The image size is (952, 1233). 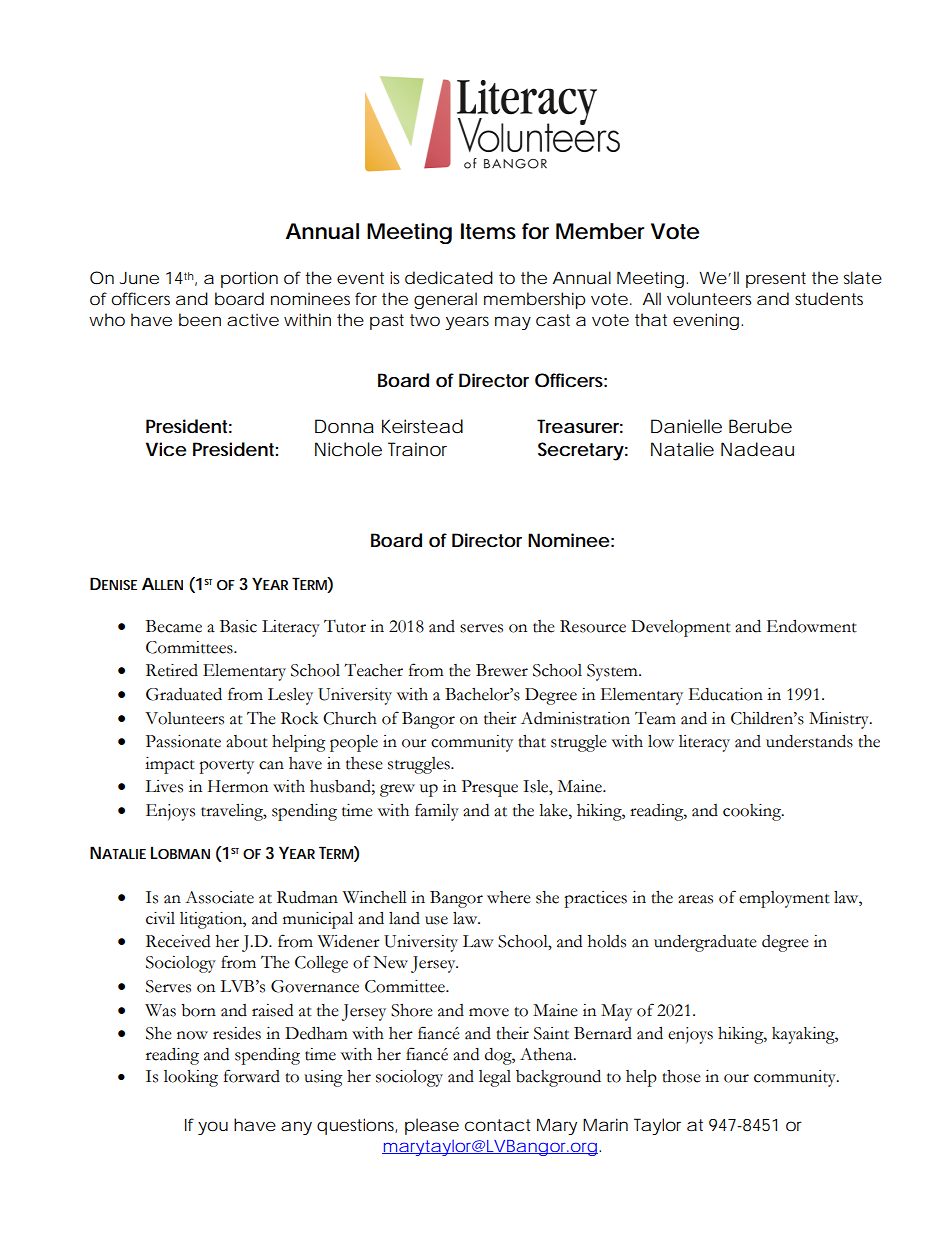 I want to click on where, so click(x=509, y=897).
